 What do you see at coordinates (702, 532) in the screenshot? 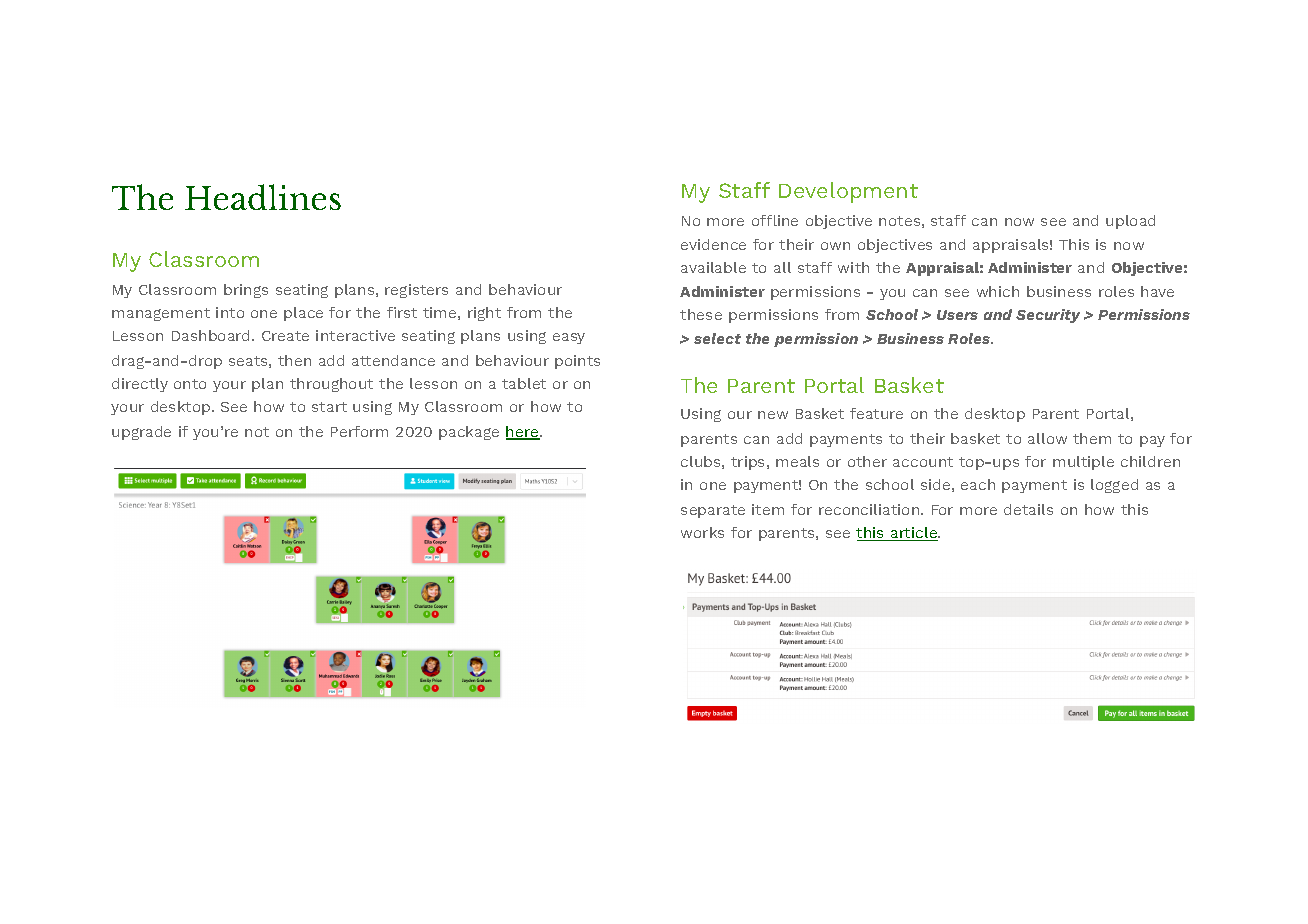
I see `works` at bounding box center [702, 532].
